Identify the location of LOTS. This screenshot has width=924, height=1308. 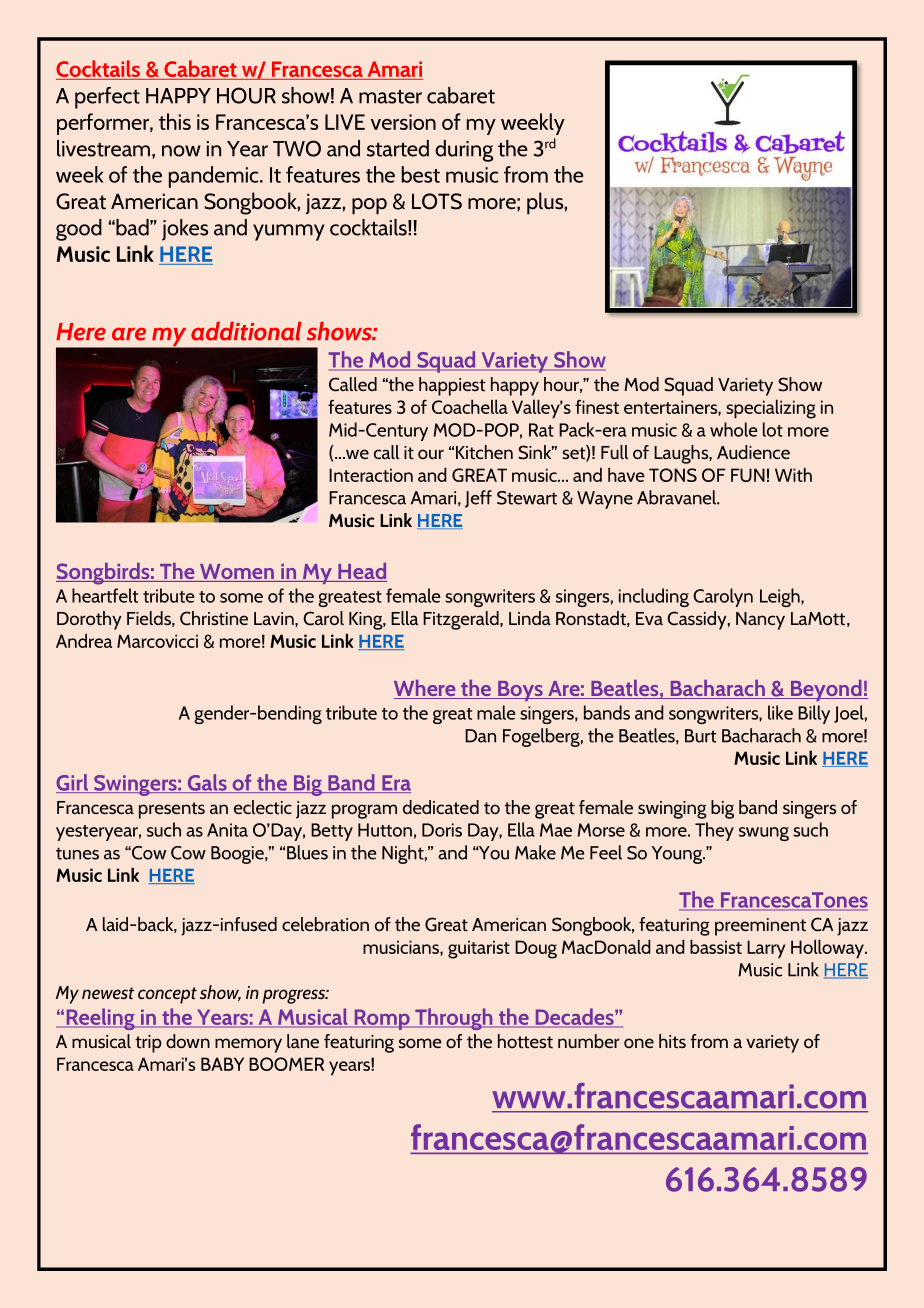
(437, 201).
